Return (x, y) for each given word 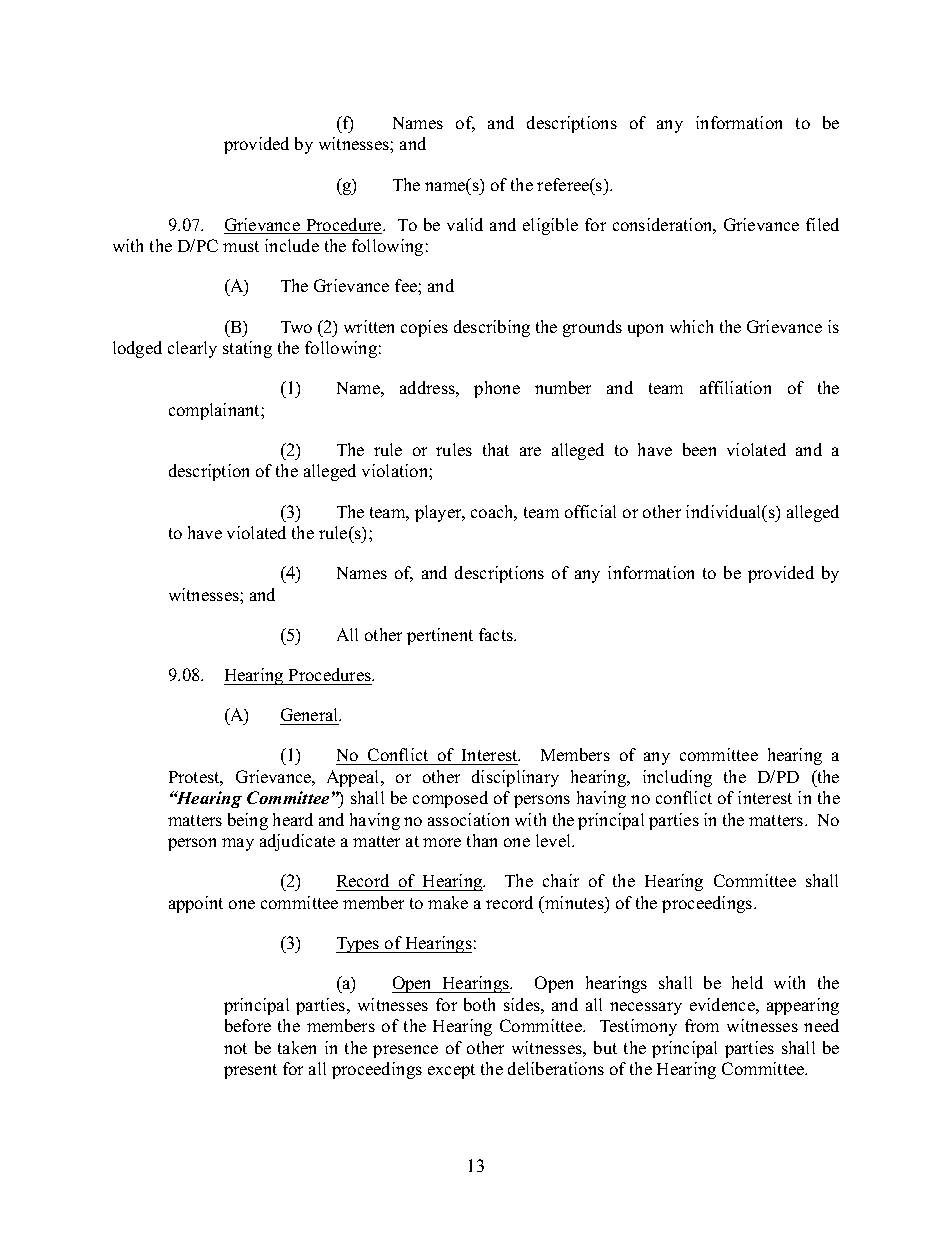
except (451, 1071)
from (702, 1025)
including (677, 778)
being (248, 821)
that (496, 449)
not (235, 1048)
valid (465, 224)
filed (822, 224)
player (439, 513)
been (699, 449)
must (241, 246)
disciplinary (515, 778)
